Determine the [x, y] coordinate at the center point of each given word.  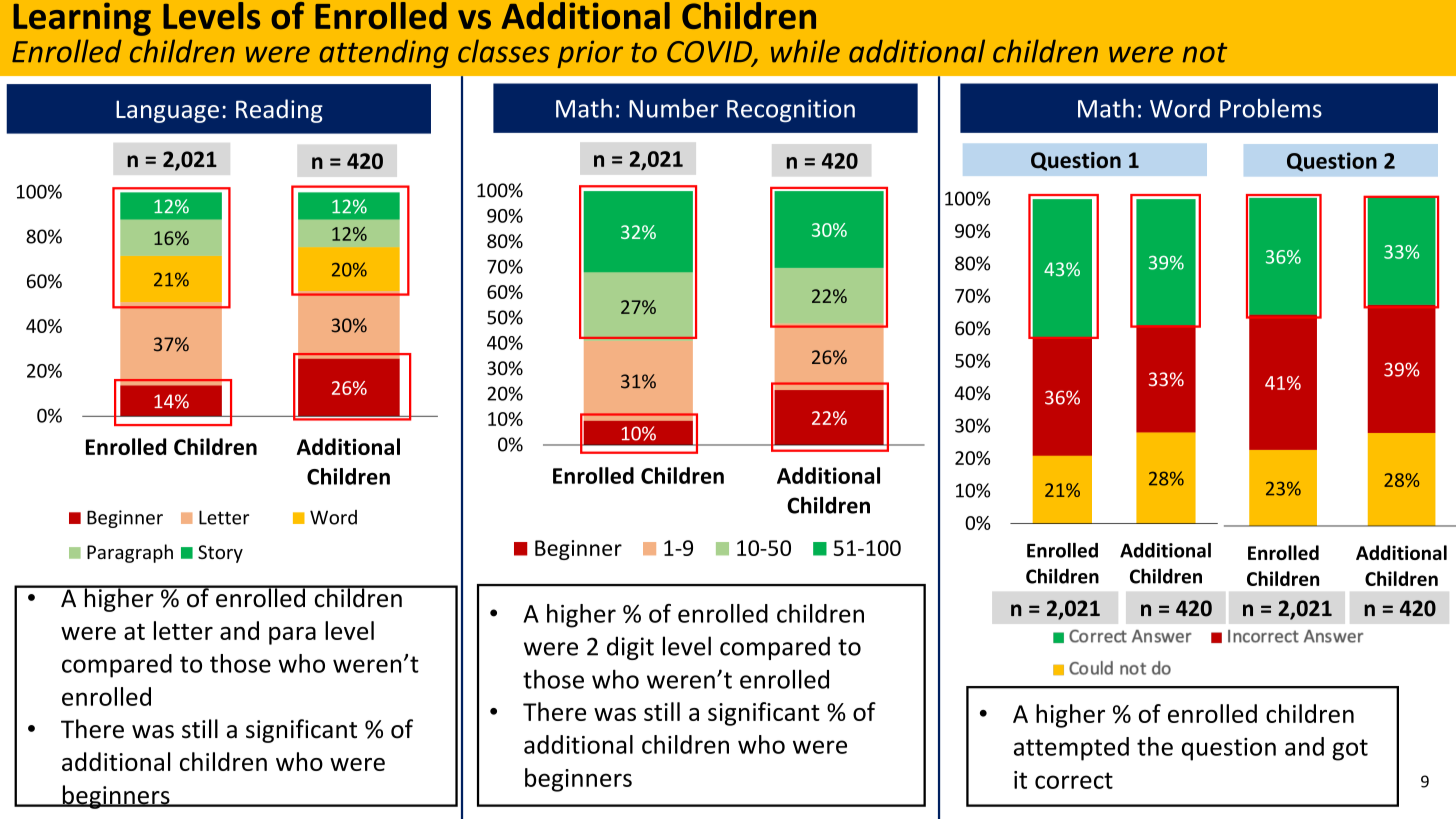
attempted [1071, 749]
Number [674, 108]
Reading [279, 111]
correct [1074, 780]
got [1350, 750]
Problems [1271, 108]
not [1205, 53]
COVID [710, 53]
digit [630, 648]
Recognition [791, 111]
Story [220, 554]
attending [384, 54]
